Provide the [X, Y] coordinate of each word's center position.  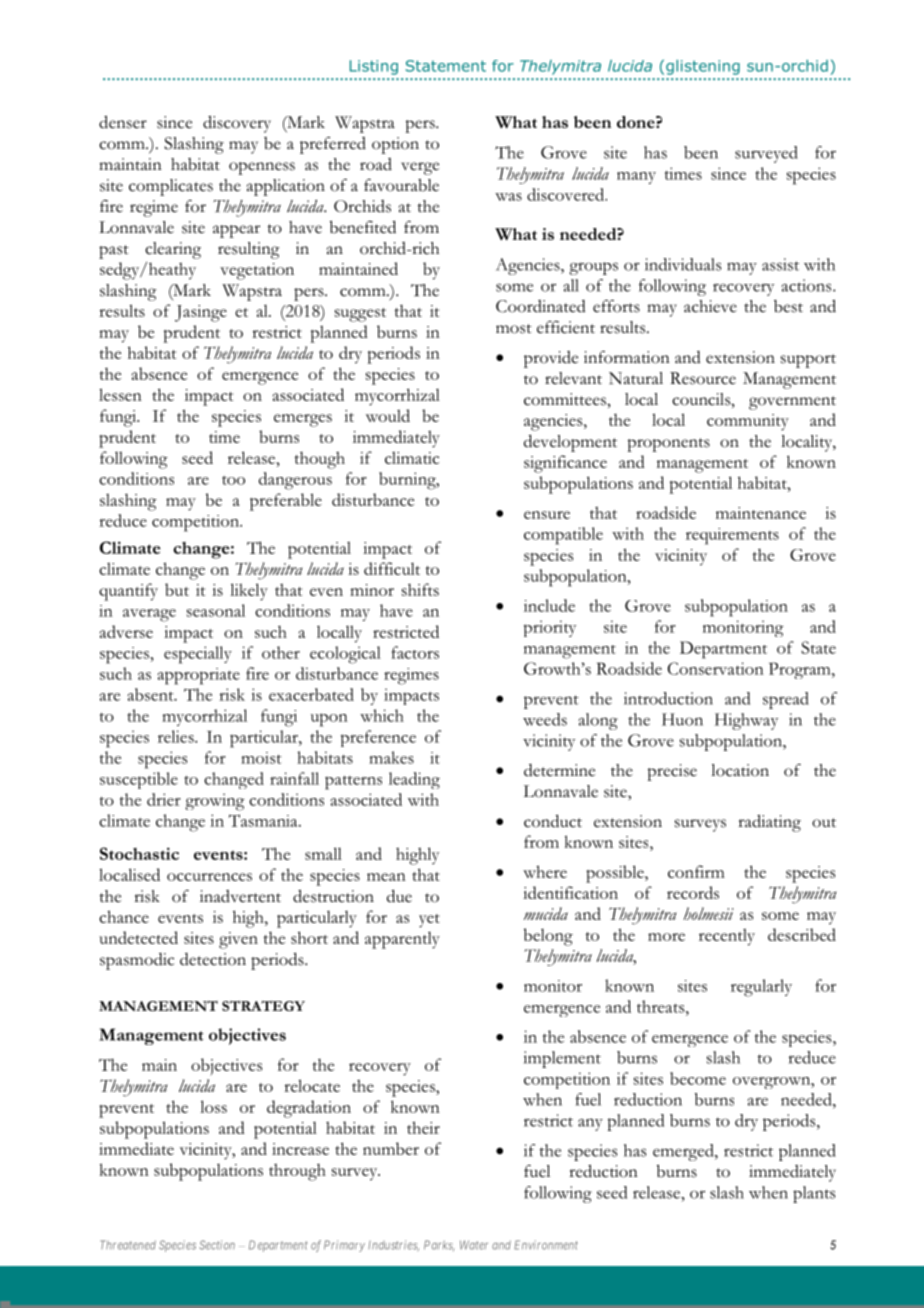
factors [415, 652]
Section [217, 1245]
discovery [237, 124]
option [395, 145]
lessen [120, 394]
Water [474, 1245]
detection [213, 959]
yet [429, 921]
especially [198, 655]
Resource [703, 378]
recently [727, 937]
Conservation [716, 668]
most [514, 329]
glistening [703, 67]
